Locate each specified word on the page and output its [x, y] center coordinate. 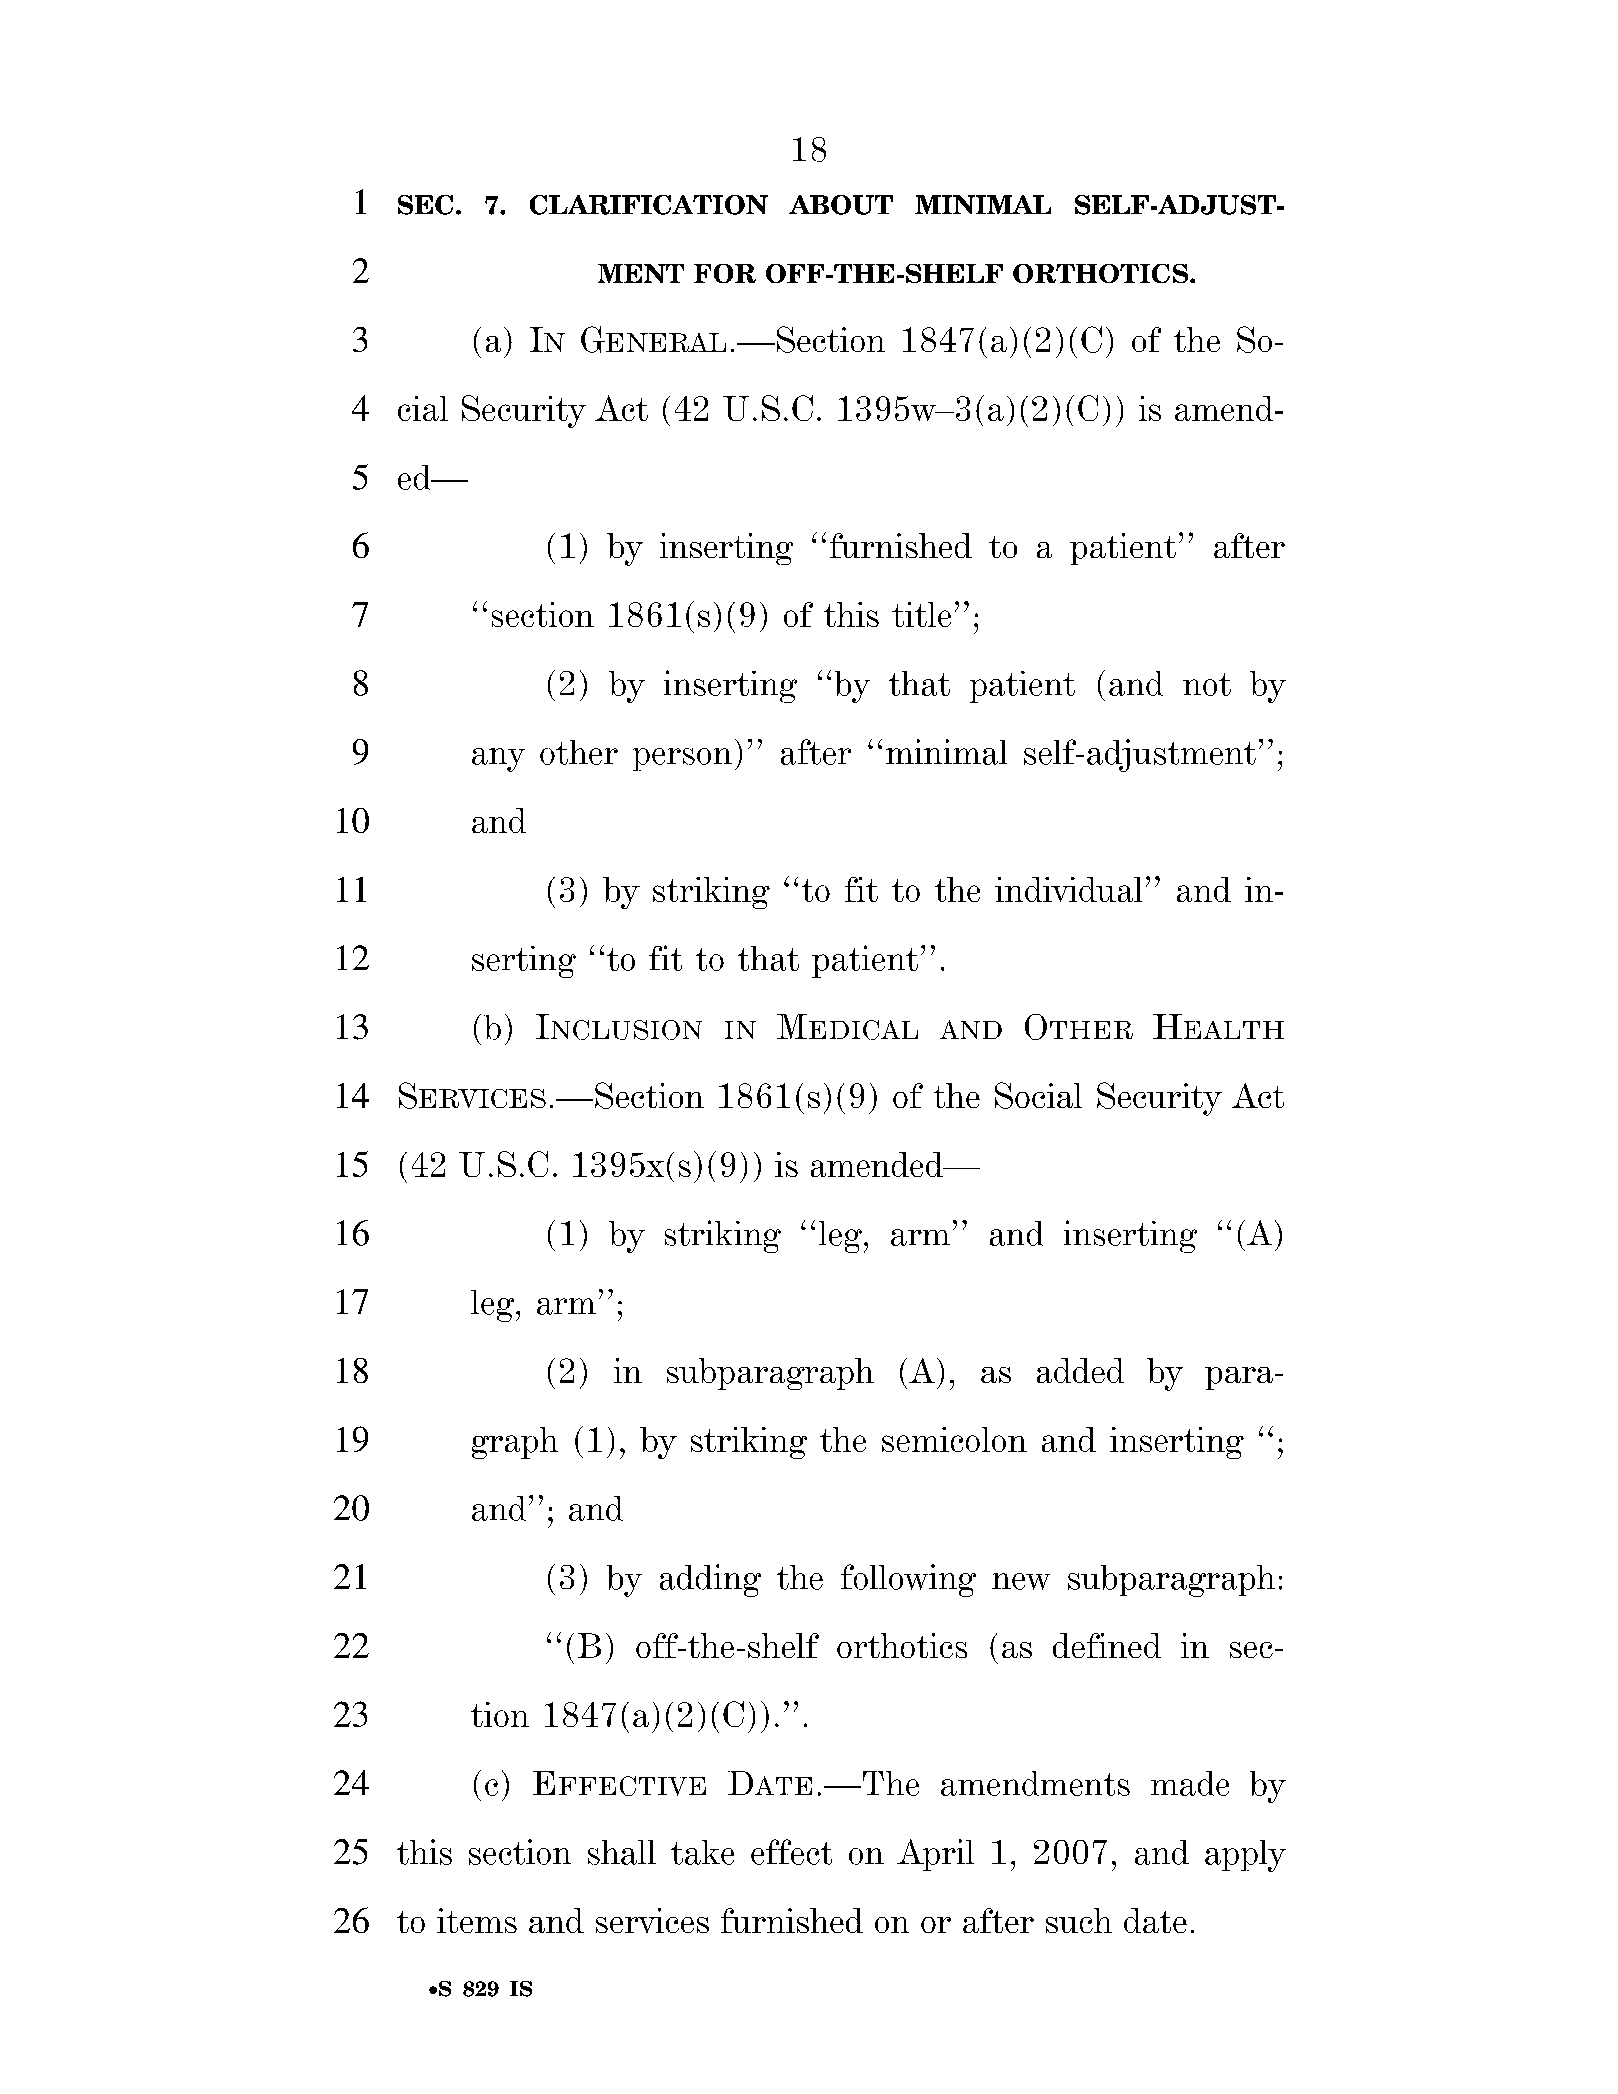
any [498, 760]
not [1207, 684]
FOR [725, 273]
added [1080, 1370]
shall [622, 1852]
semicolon [954, 1439]
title [921, 614]
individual [1068, 889]
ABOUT [841, 205]
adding [710, 1580]
